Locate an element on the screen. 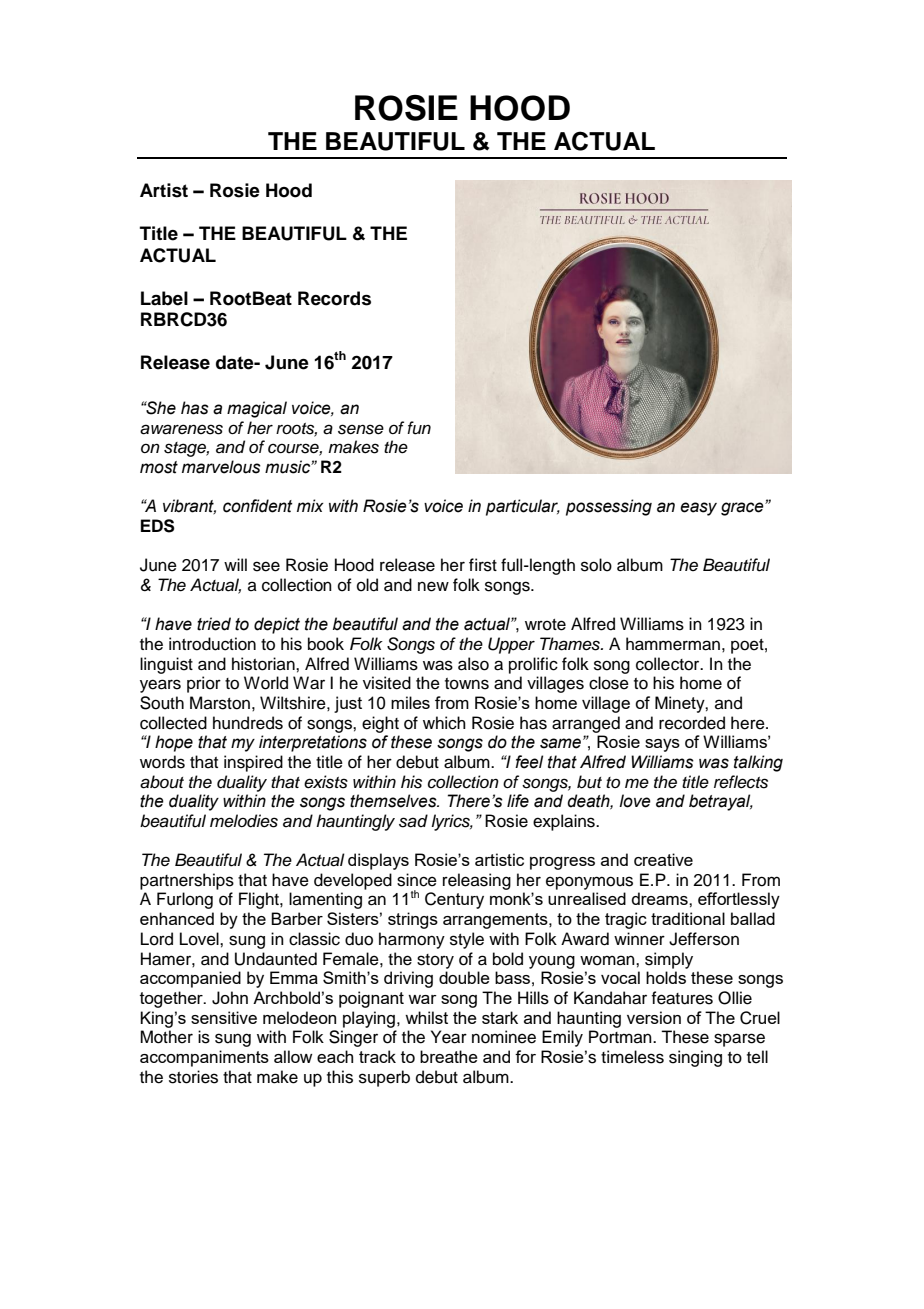 Image resolution: width=924 pixels, height=1309 pixels. Label is located at coordinates (164, 298).
